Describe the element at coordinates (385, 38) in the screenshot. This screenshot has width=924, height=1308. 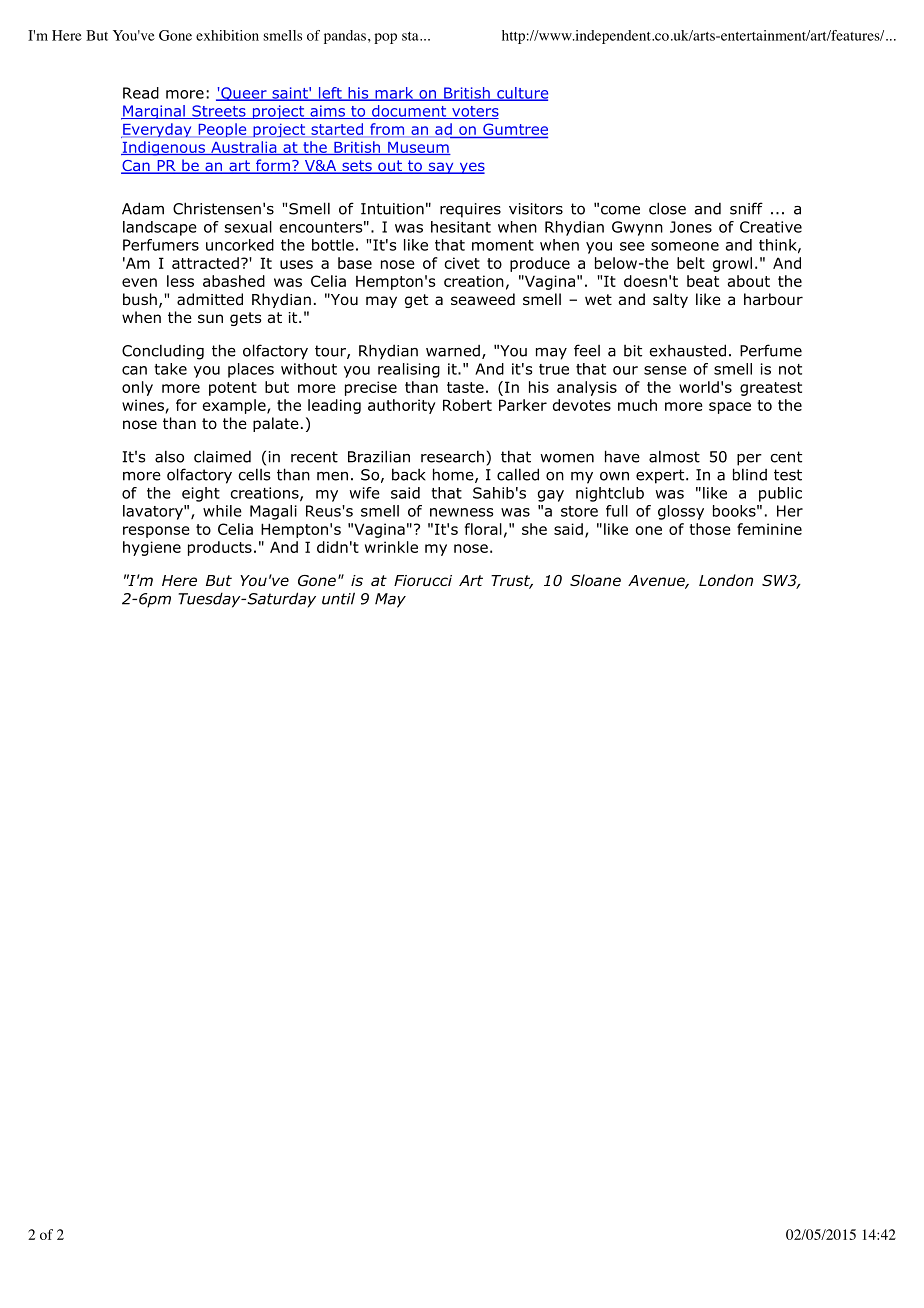
I see `pop` at that location.
